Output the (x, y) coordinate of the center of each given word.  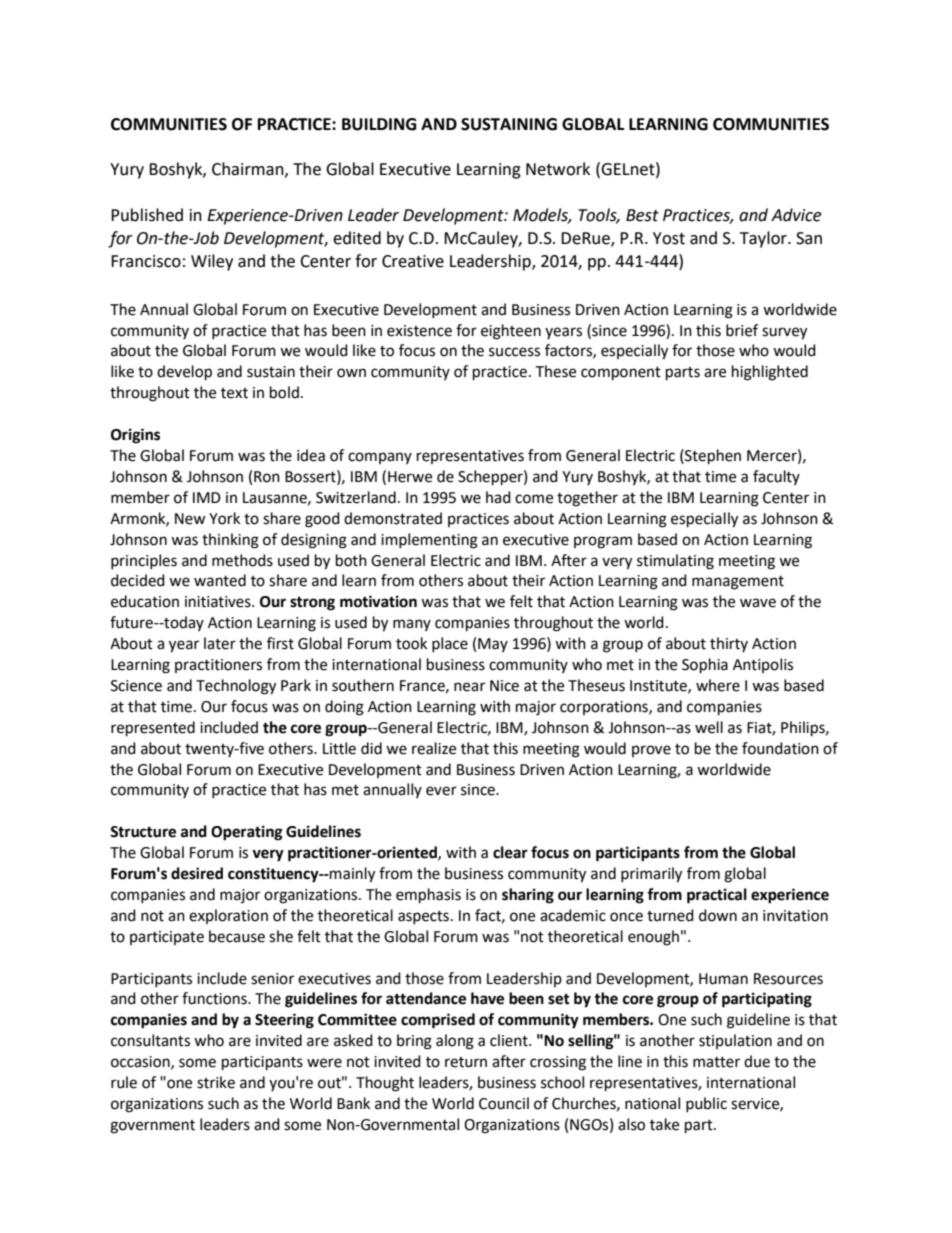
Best (642, 215)
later (220, 643)
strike (216, 1082)
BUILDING (379, 124)
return (466, 1062)
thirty (729, 644)
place (450, 644)
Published (147, 215)
